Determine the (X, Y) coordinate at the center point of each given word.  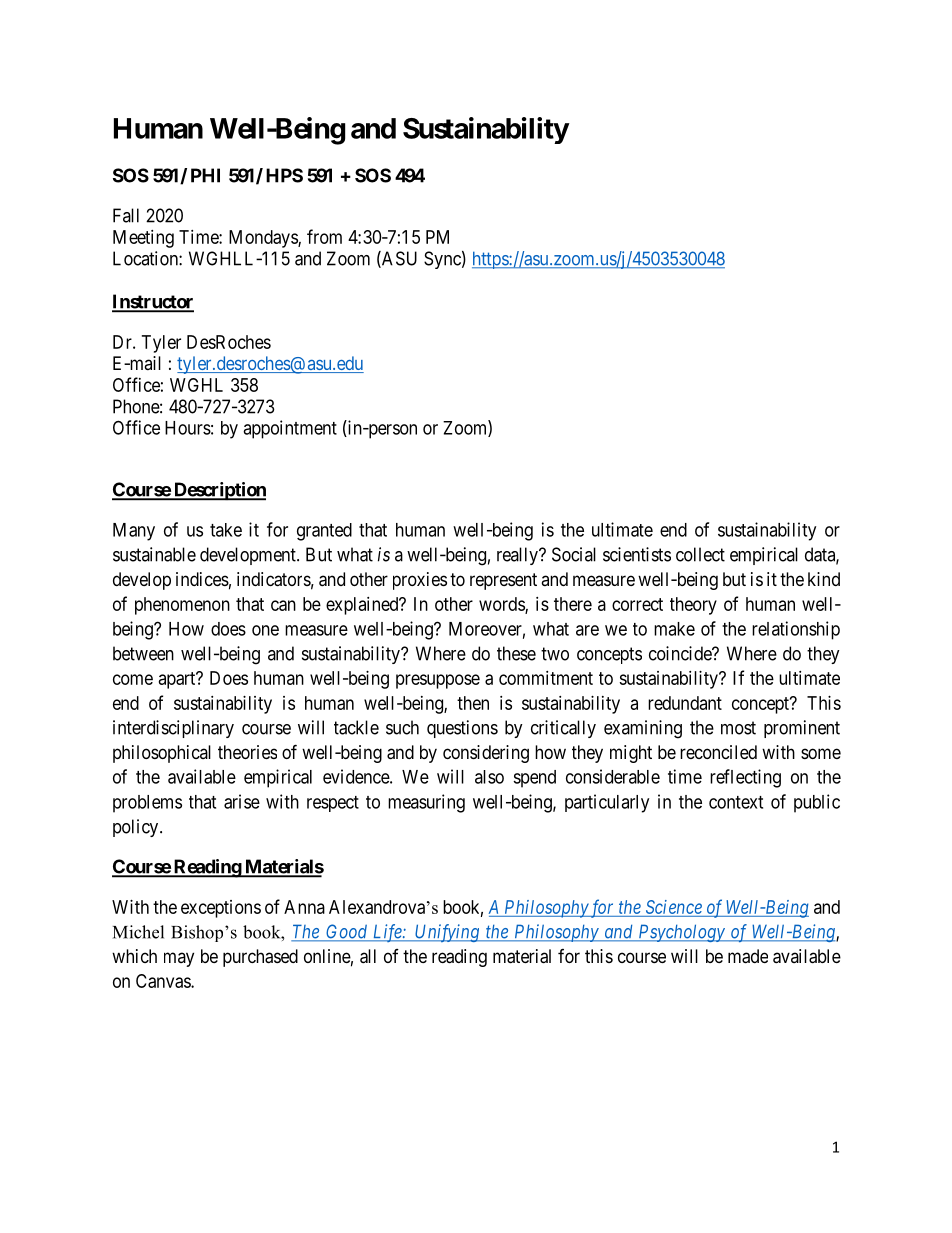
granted (324, 532)
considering (486, 754)
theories (247, 752)
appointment (290, 429)
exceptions (221, 909)
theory (693, 606)
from (324, 236)
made (748, 956)
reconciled (718, 752)
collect (700, 554)
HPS (284, 175)
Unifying (447, 933)
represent (503, 581)
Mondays (264, 239)
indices (202, 579)
